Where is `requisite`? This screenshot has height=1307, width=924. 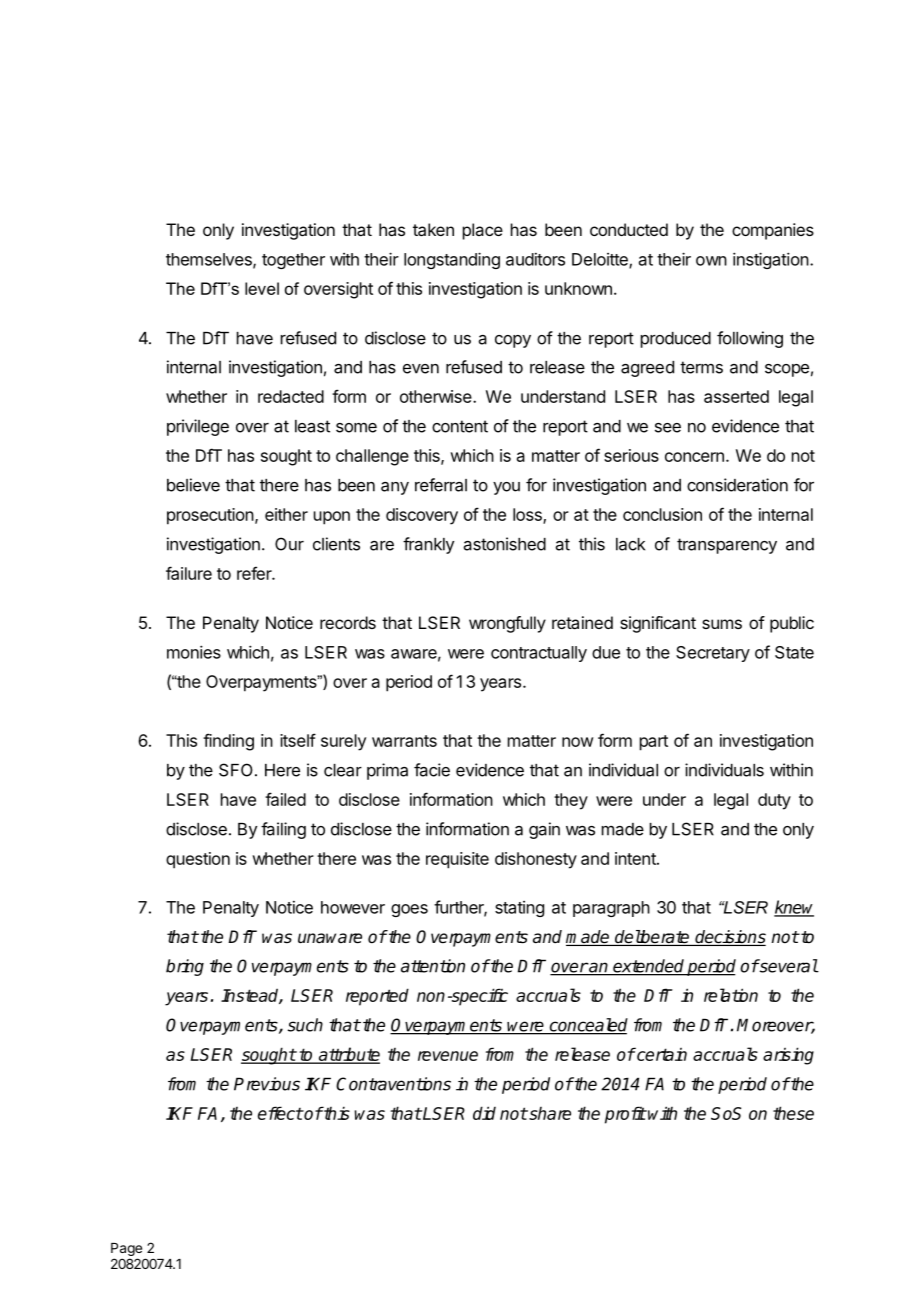 requisite is located at coordinates (457, 860).
